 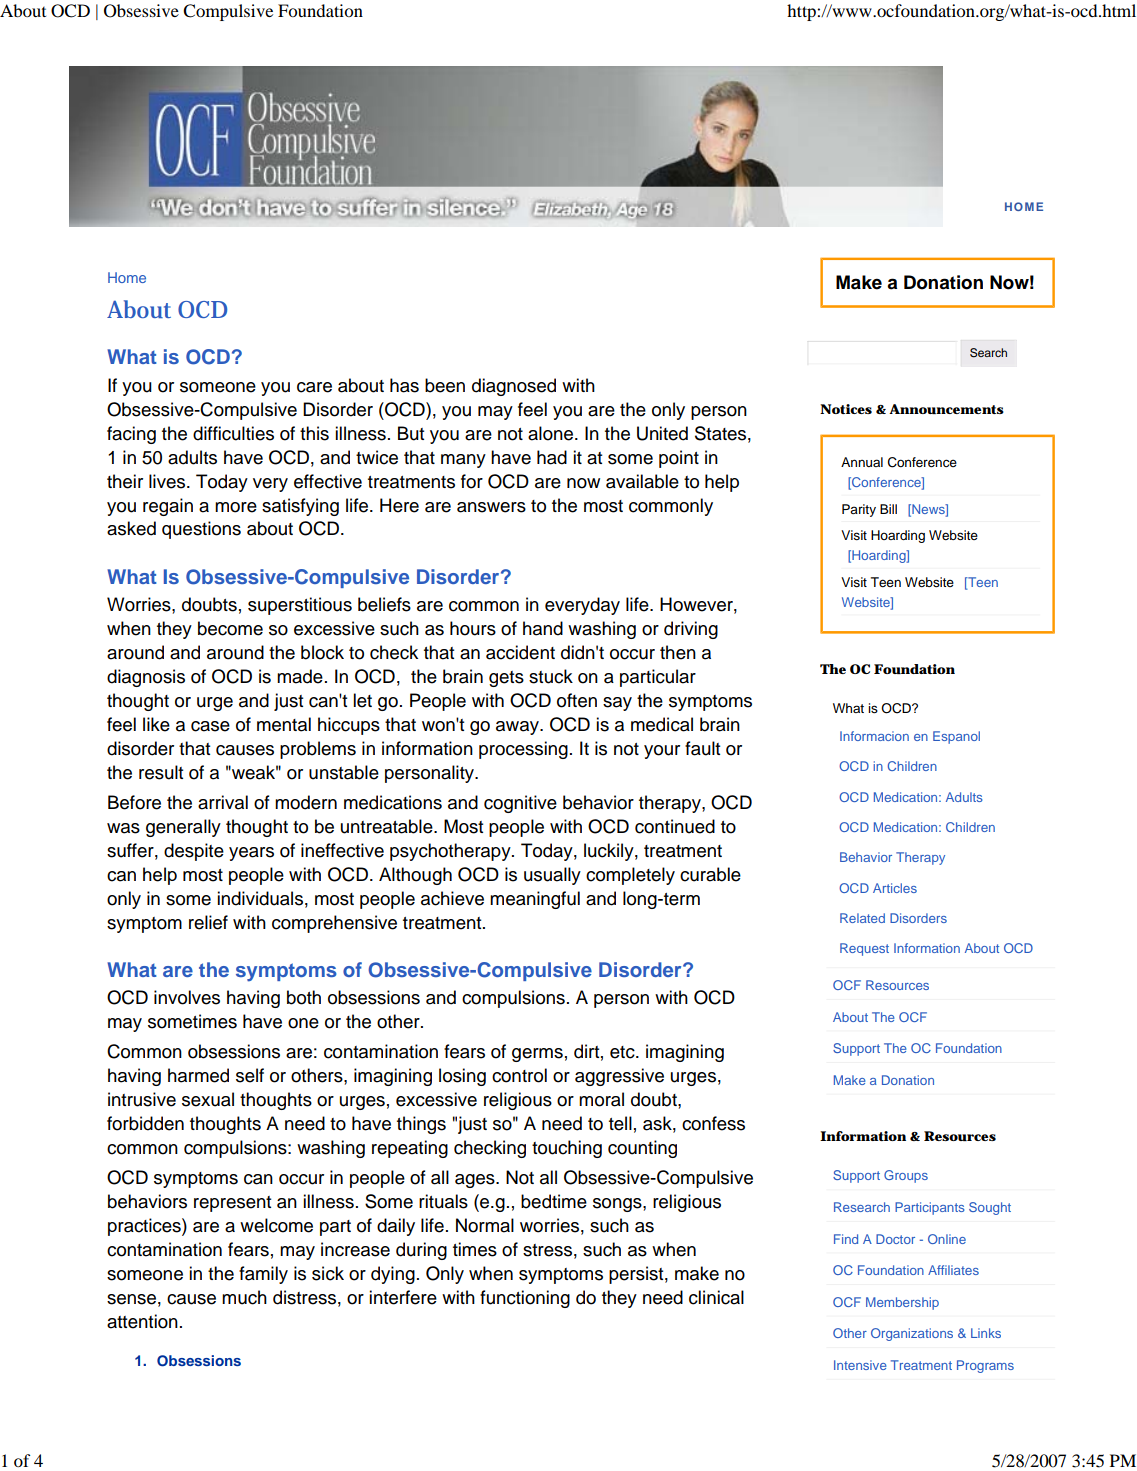 I want to click on much, so click(x=244, y=1297).
